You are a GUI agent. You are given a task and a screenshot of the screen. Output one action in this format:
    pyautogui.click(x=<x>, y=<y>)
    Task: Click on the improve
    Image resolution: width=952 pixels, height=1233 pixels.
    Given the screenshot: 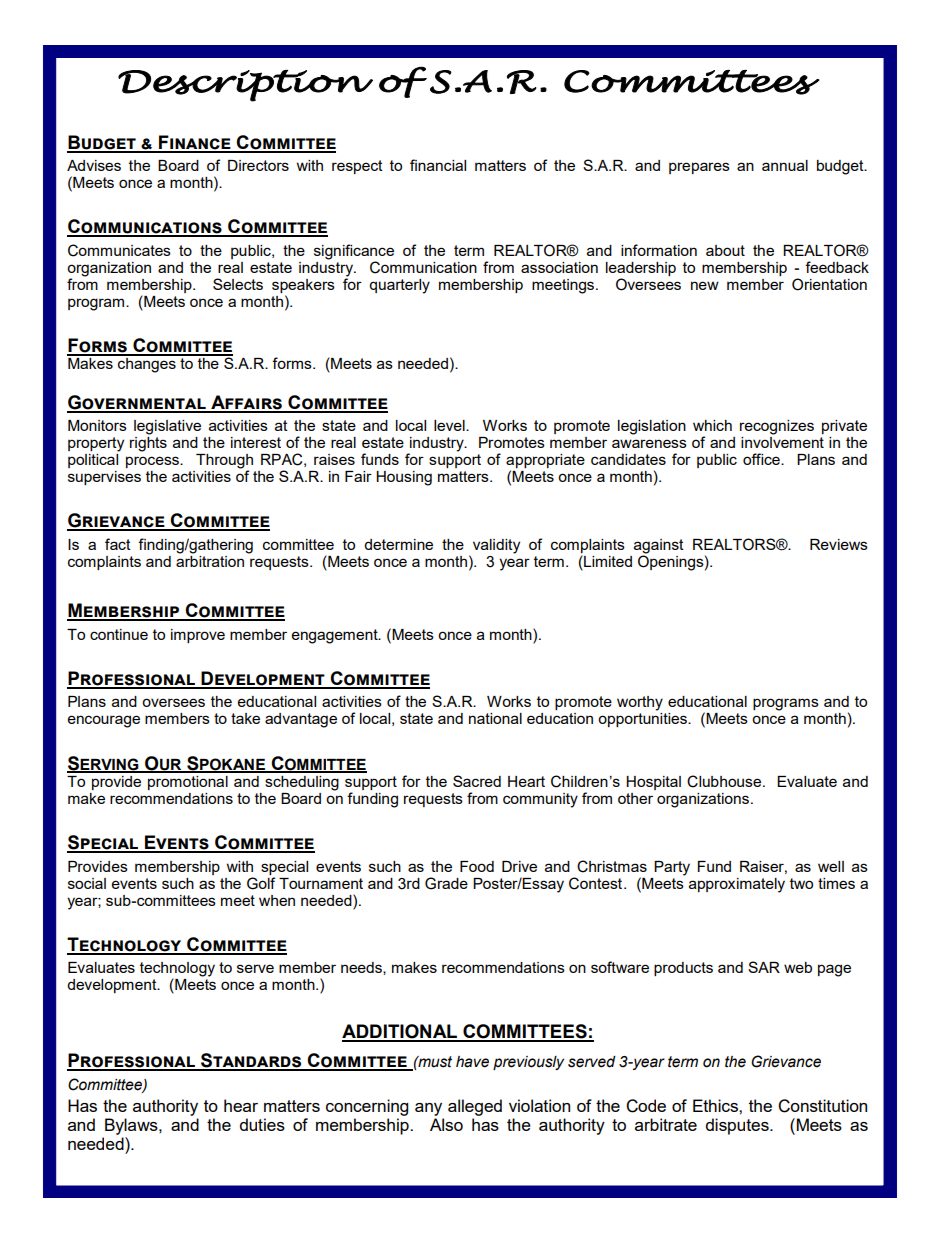 What is the action you would take?
    pyautogui.click(x=198, y=636)
